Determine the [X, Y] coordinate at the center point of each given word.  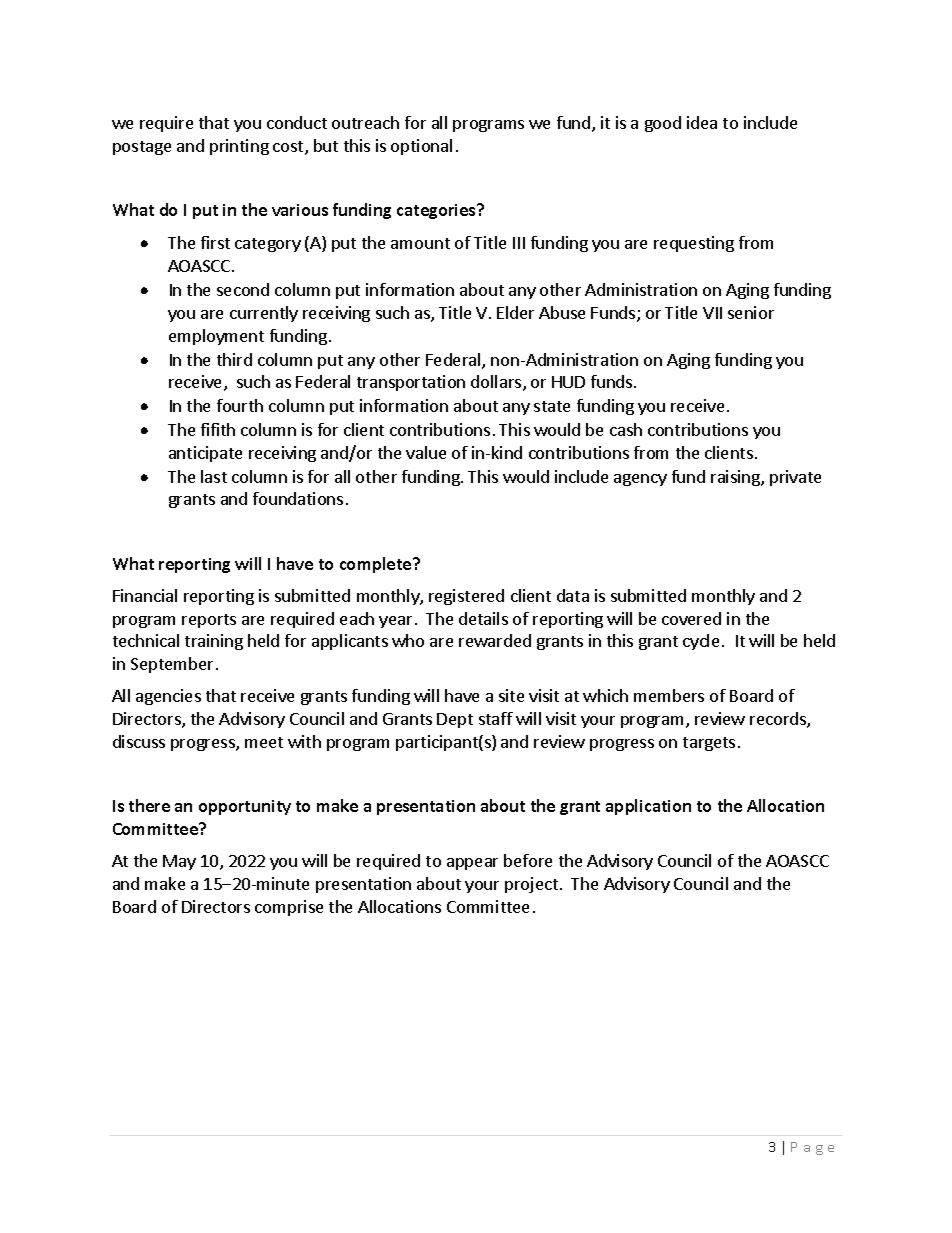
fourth [240, 405]
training [214, 642]
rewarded [495, 640]
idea [702, 122]
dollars [497, 383]
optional [421, 147]
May [179, 862]
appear [472, 864]
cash [626, 429]
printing [239, 147]
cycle [701, 642]
